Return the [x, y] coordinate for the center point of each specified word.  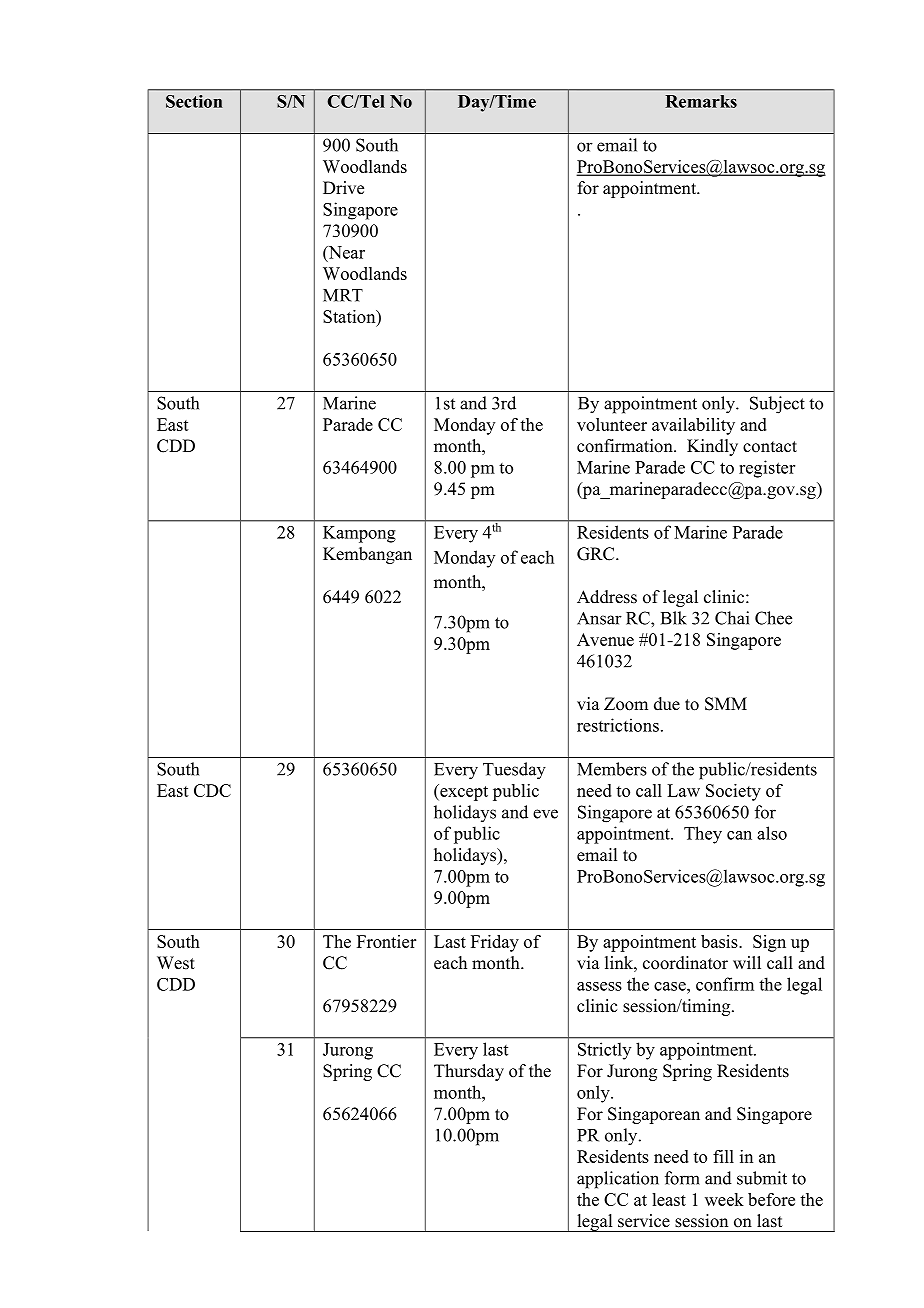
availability [693, 426]
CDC [212, 790]
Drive [343, 188]
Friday [495, 943]
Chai [732, 618]
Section [194, 101]
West [176, 963]
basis [720, 941]
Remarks [701, 101]
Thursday [469, 1072]
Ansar [599, 618]
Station [350, 316]
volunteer [612, 424]
